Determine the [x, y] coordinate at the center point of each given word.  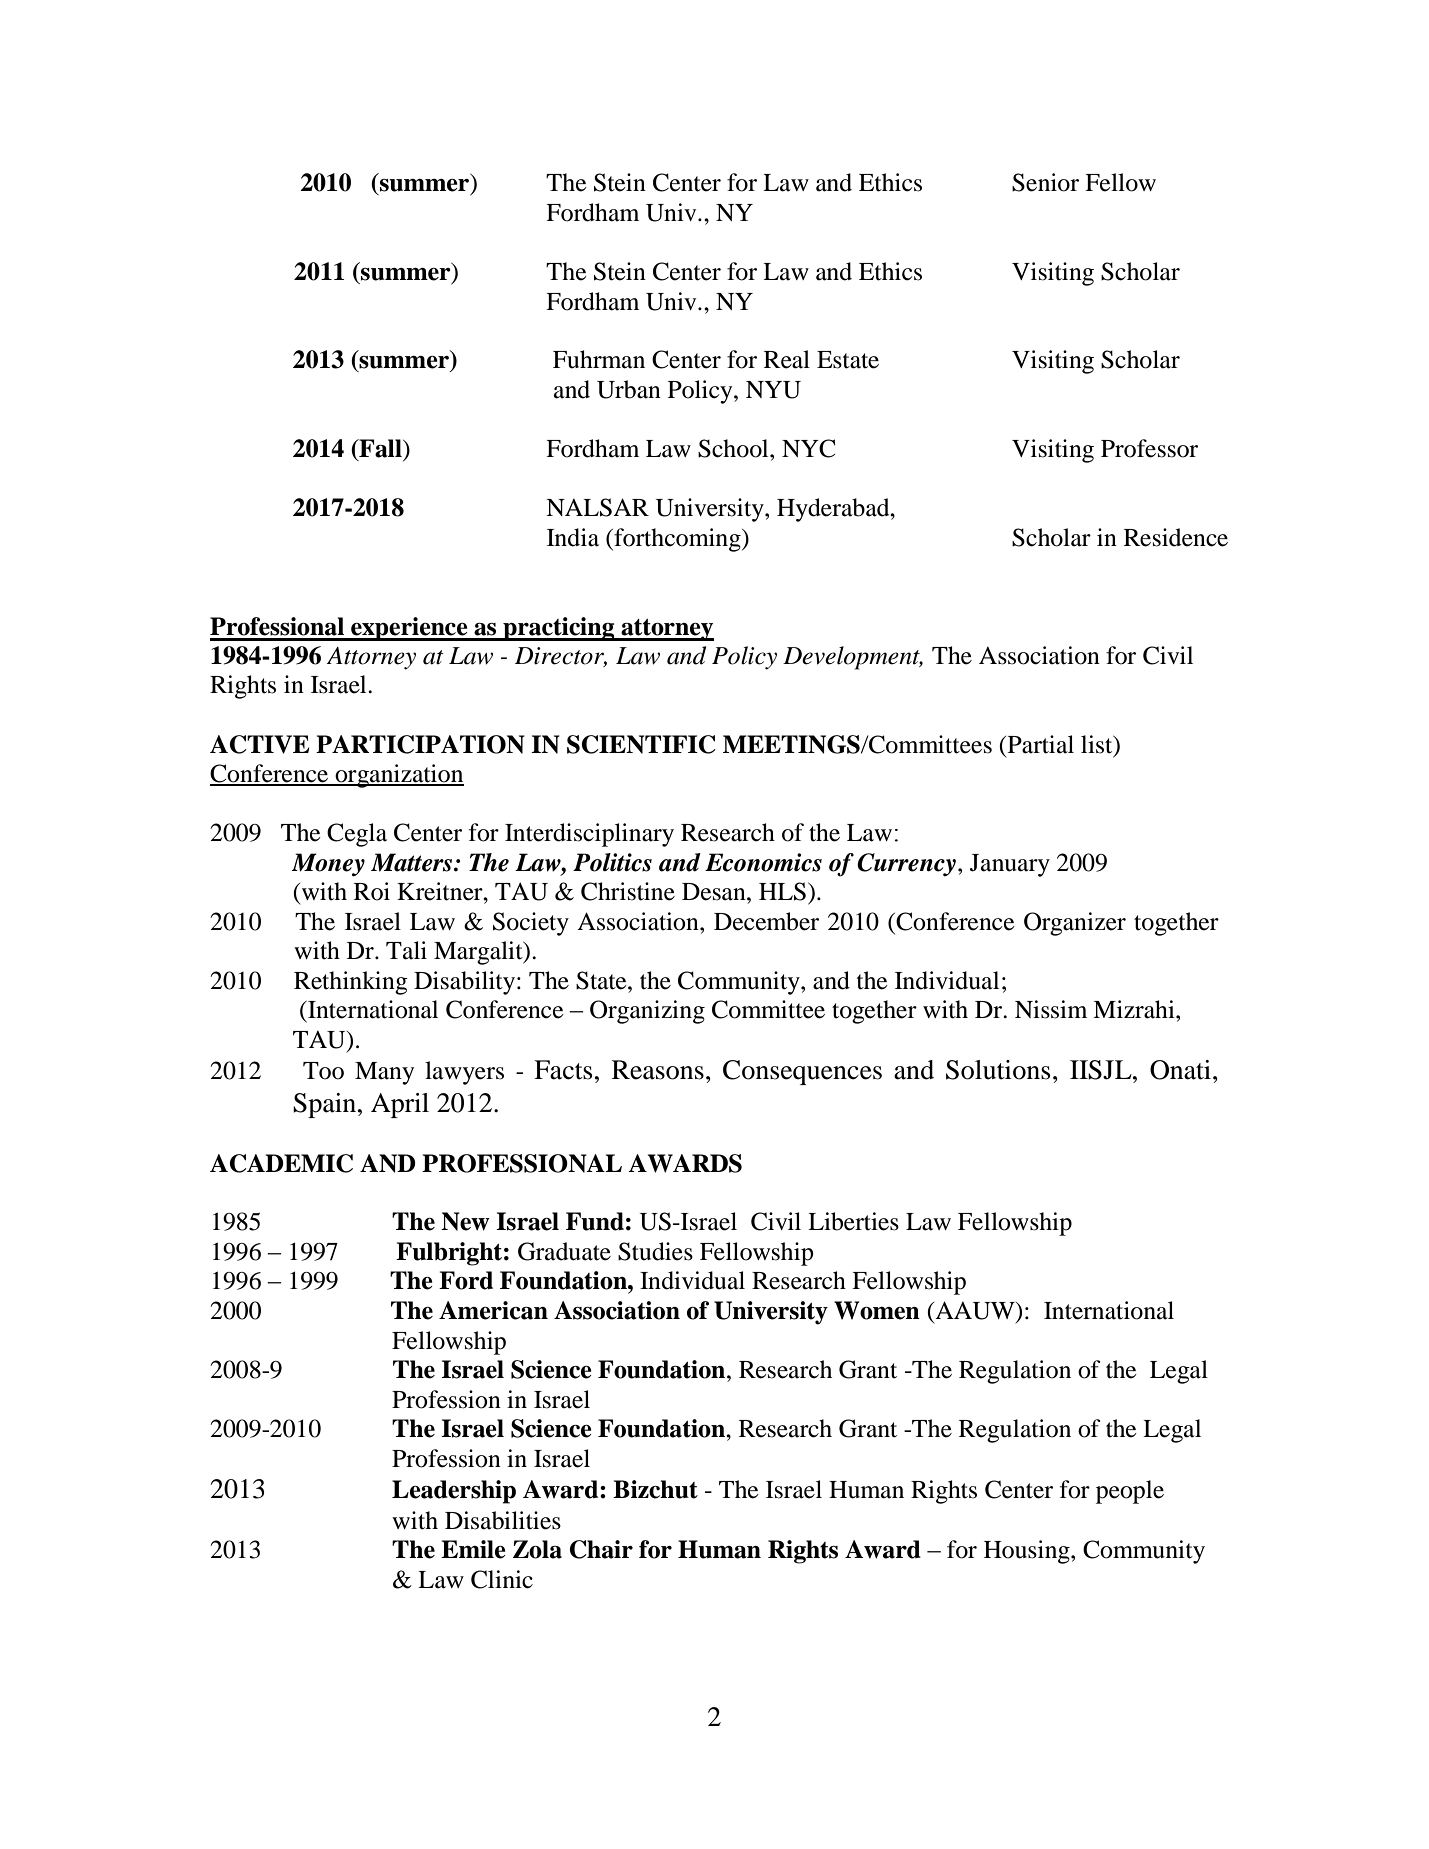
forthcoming [677, 540]
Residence [1176, 537]
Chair [601, 1549]
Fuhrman [599, 359]
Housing [1028, 1552]
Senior [1045, 182]
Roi [372, 891]
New [465, 1221]
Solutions [998, 1070]
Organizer [1075, 924]
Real [787, 359]
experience [409, 629]
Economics [763, 862]
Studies [655, 1251]
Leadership [454, 1492]
